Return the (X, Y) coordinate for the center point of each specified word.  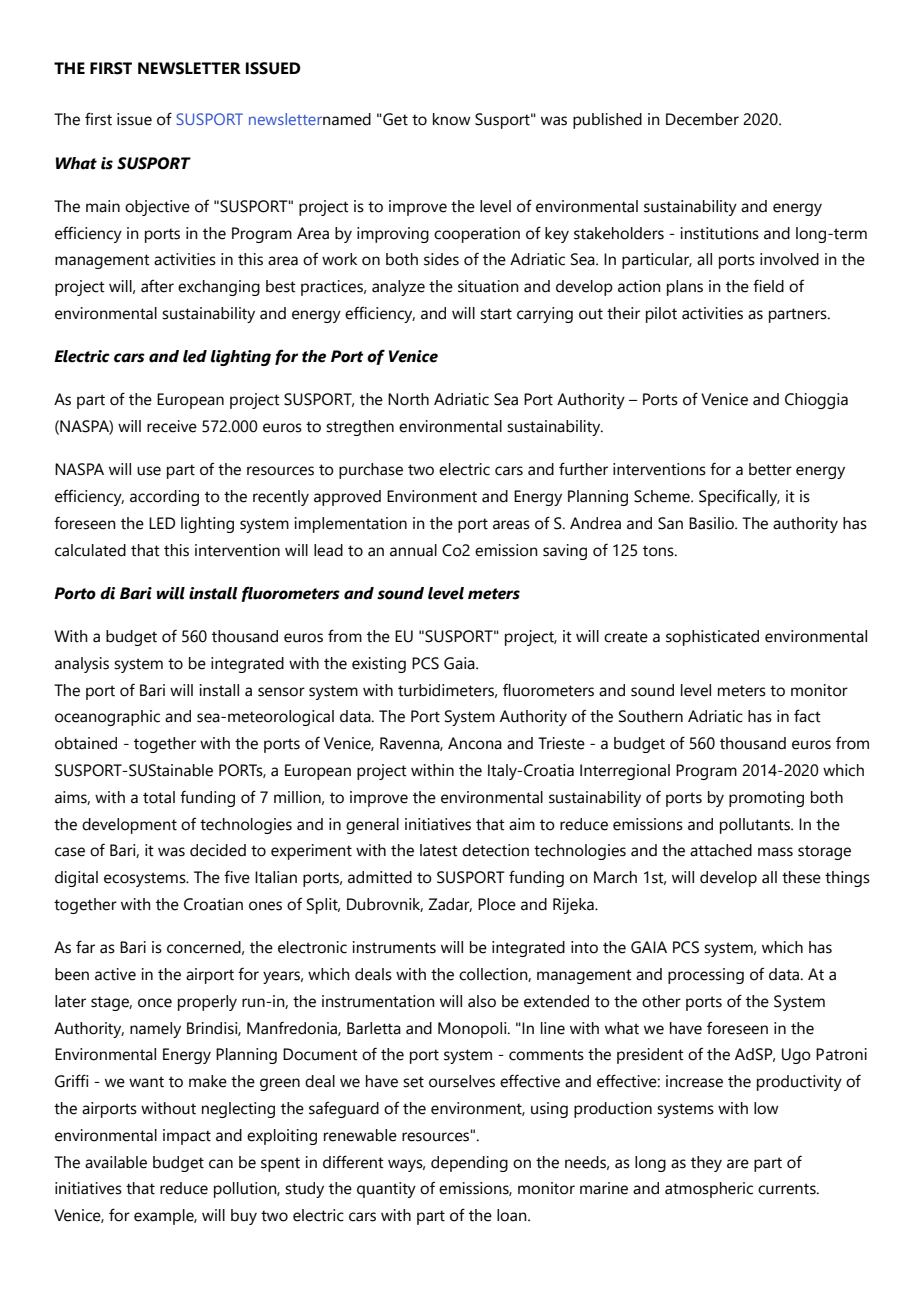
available (116, 1162)
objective (157, 208)
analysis (82, 665)
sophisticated (712, 638)
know (452, 119)
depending (469, 1164)
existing (379, 665)
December (702, 119)
